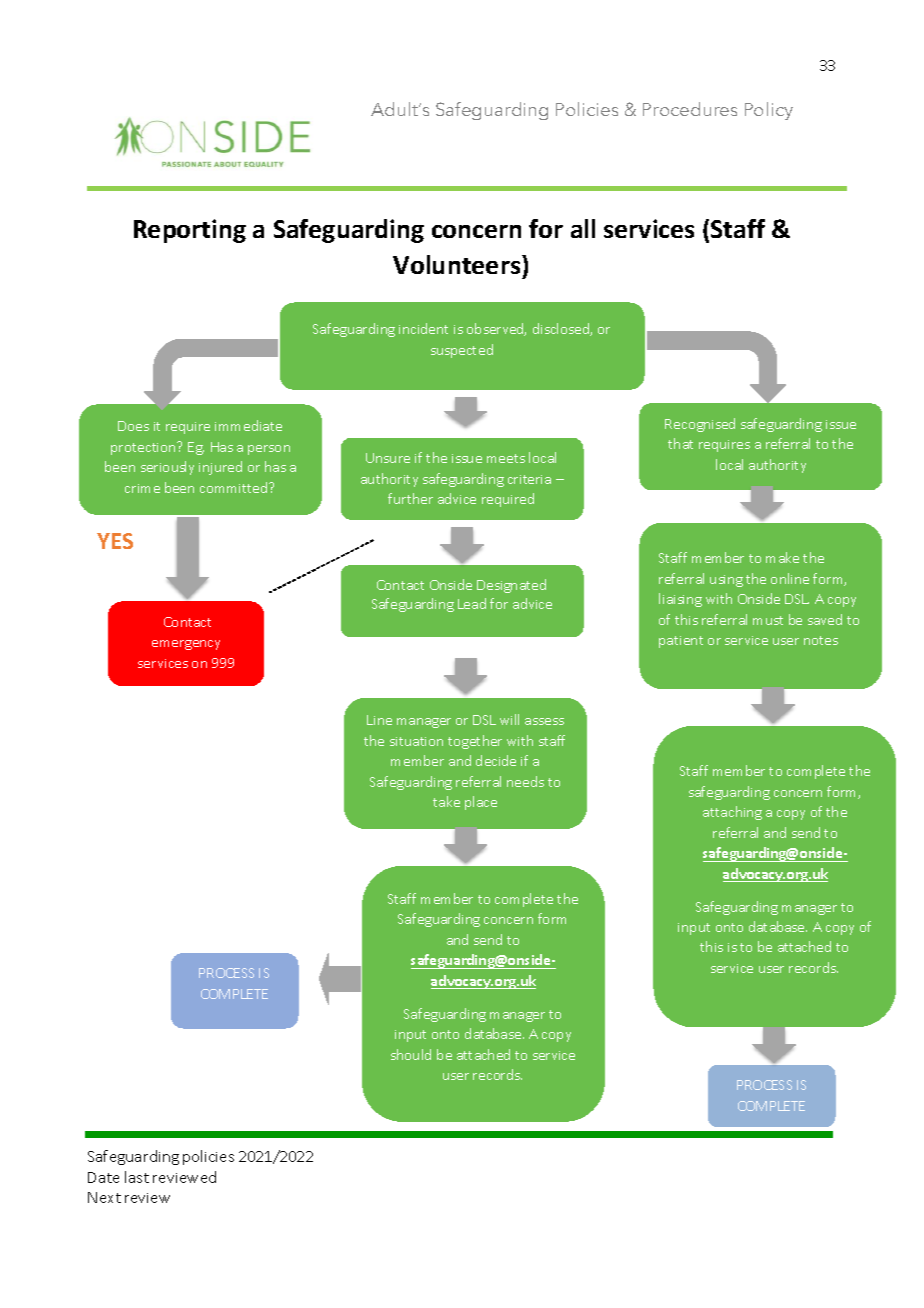 The width and height of the image is (924, 1308). I want to click on Volunteers, so click(458, 264).
